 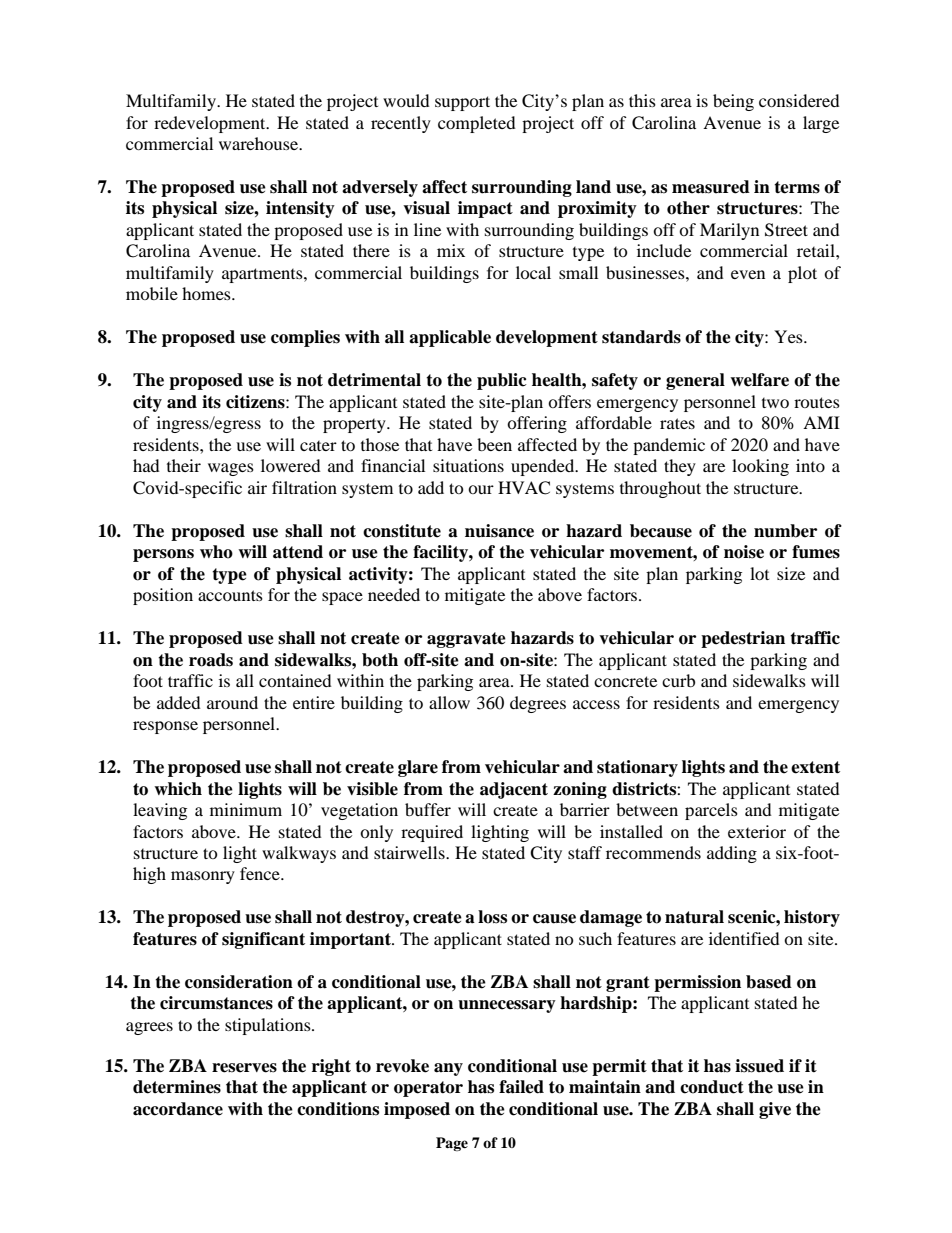 What do you see at coordinates (178, 1109) in the screenshot?
I see `accordance` at bounding box center [178, 1109].
